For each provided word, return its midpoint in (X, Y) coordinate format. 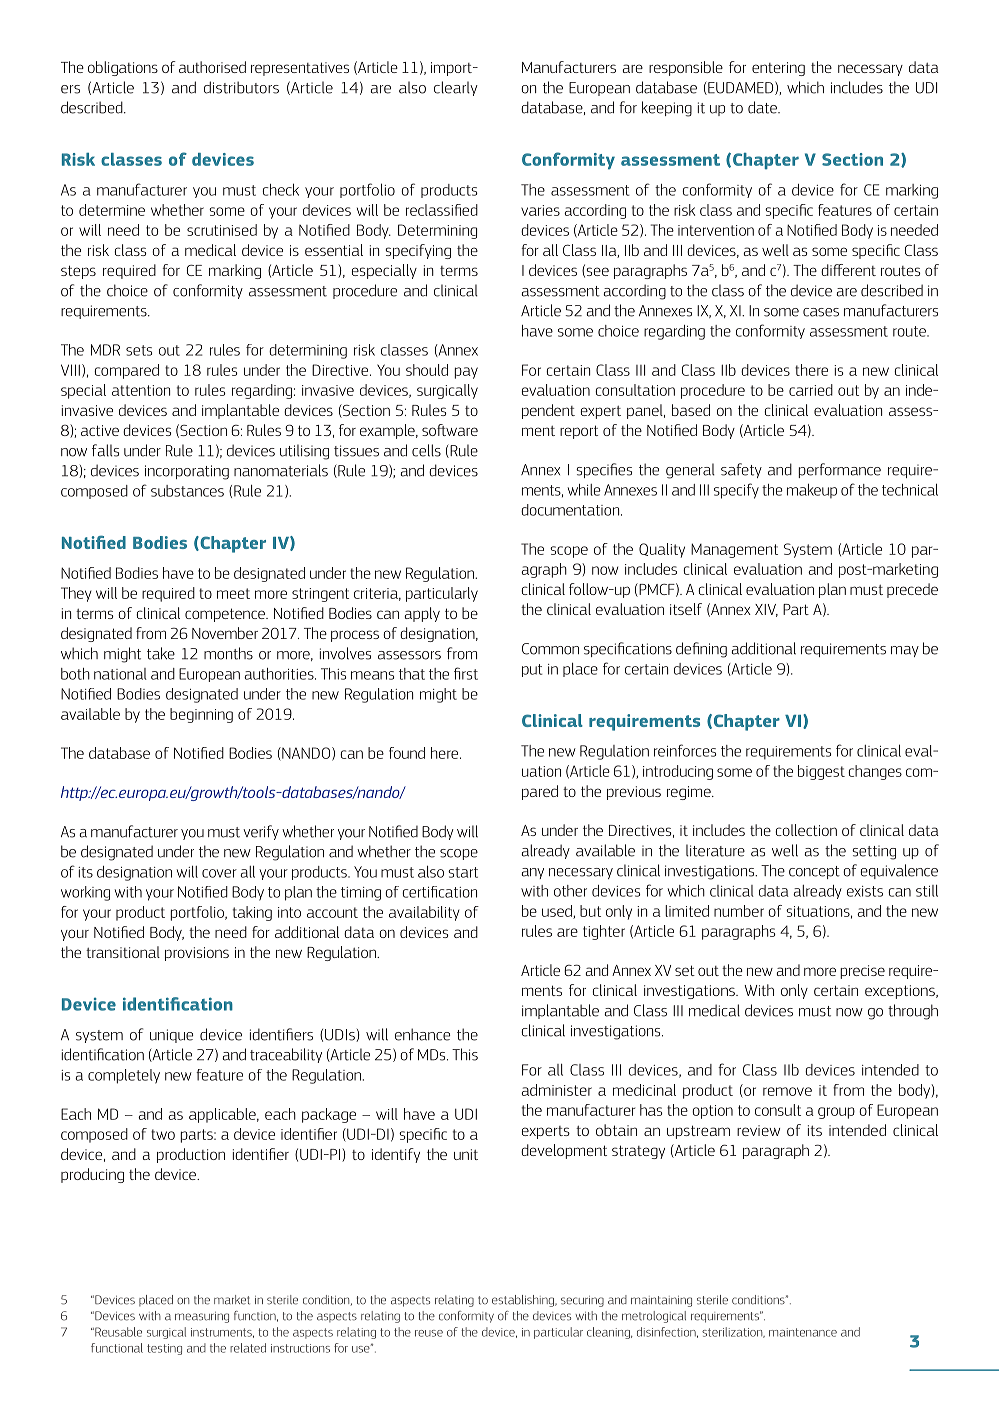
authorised (212, 67)
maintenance (803, 1332)
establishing (524, 1301)
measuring (202, 1317)
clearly (456, 88)
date (763, 107)
